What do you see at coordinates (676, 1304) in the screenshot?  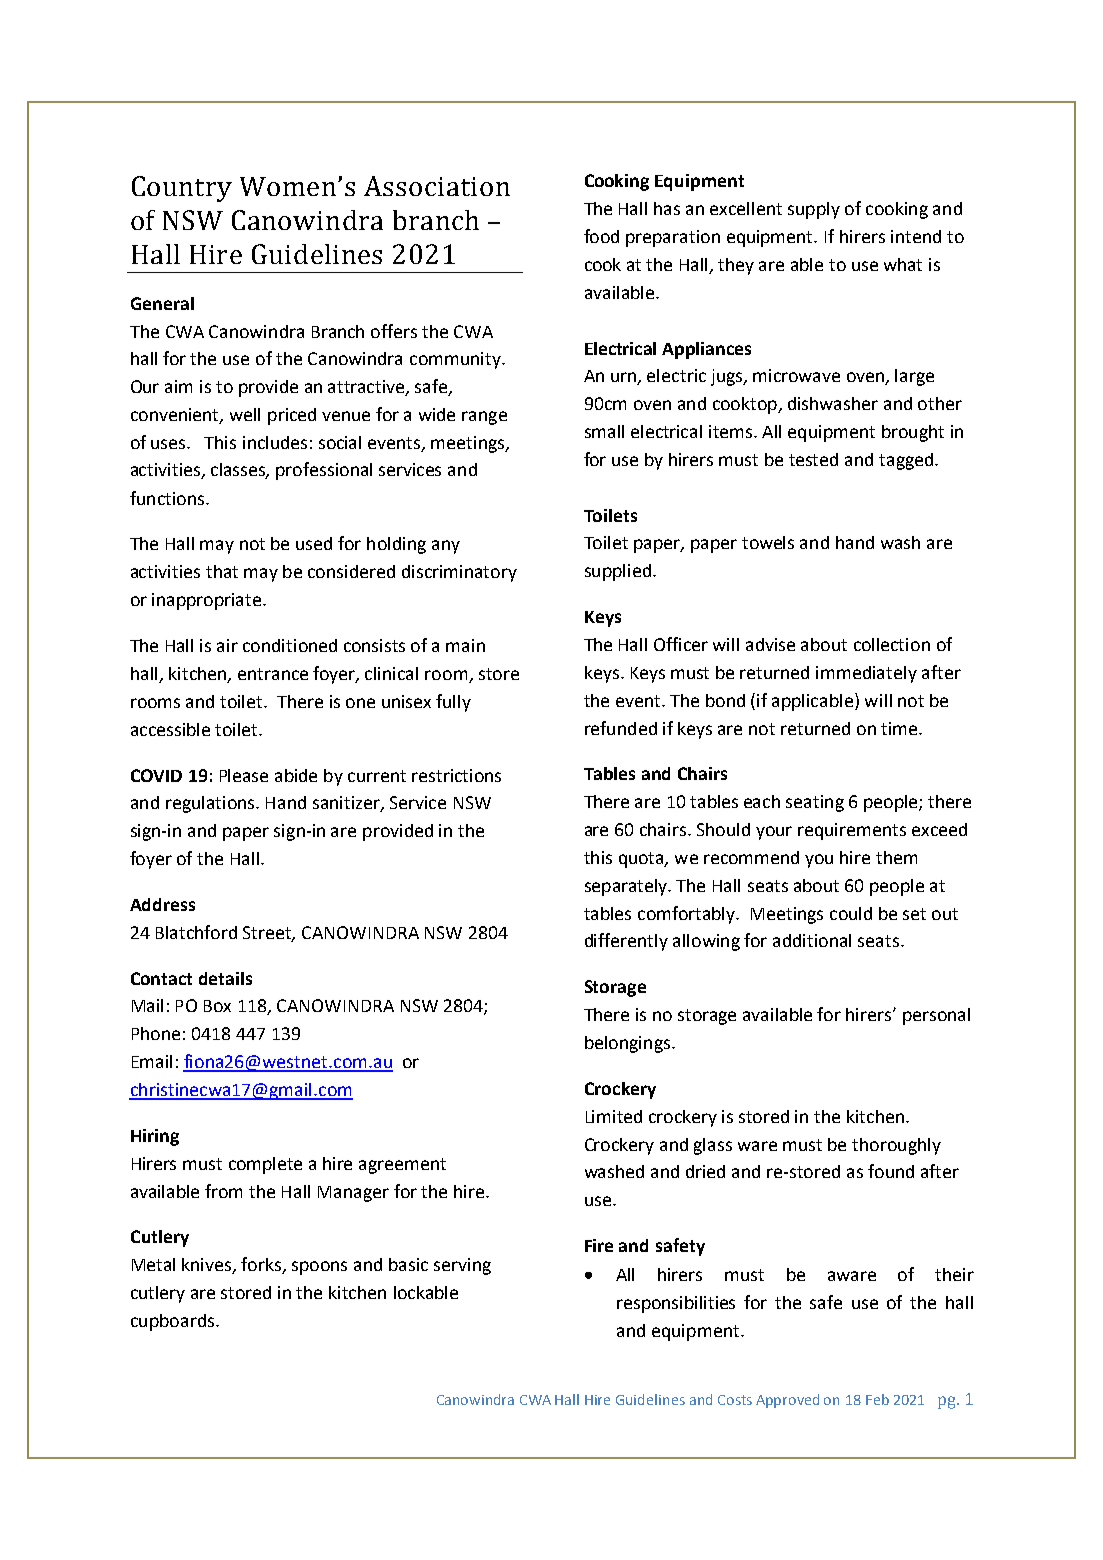 I see `responsibilities` at bounding box center [676, 1304].
